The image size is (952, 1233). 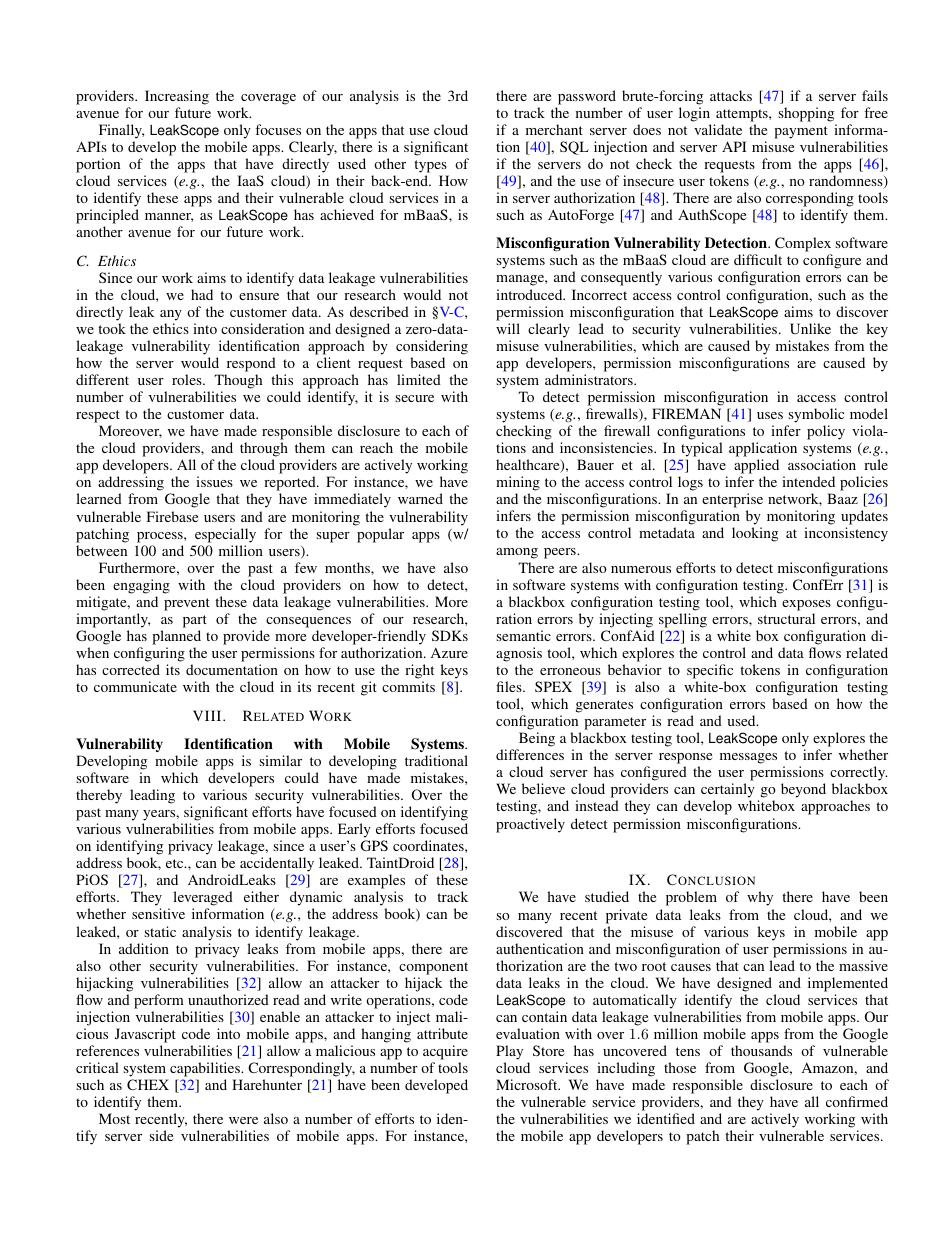 I want to click on messages, so click(x=748, y=758).
